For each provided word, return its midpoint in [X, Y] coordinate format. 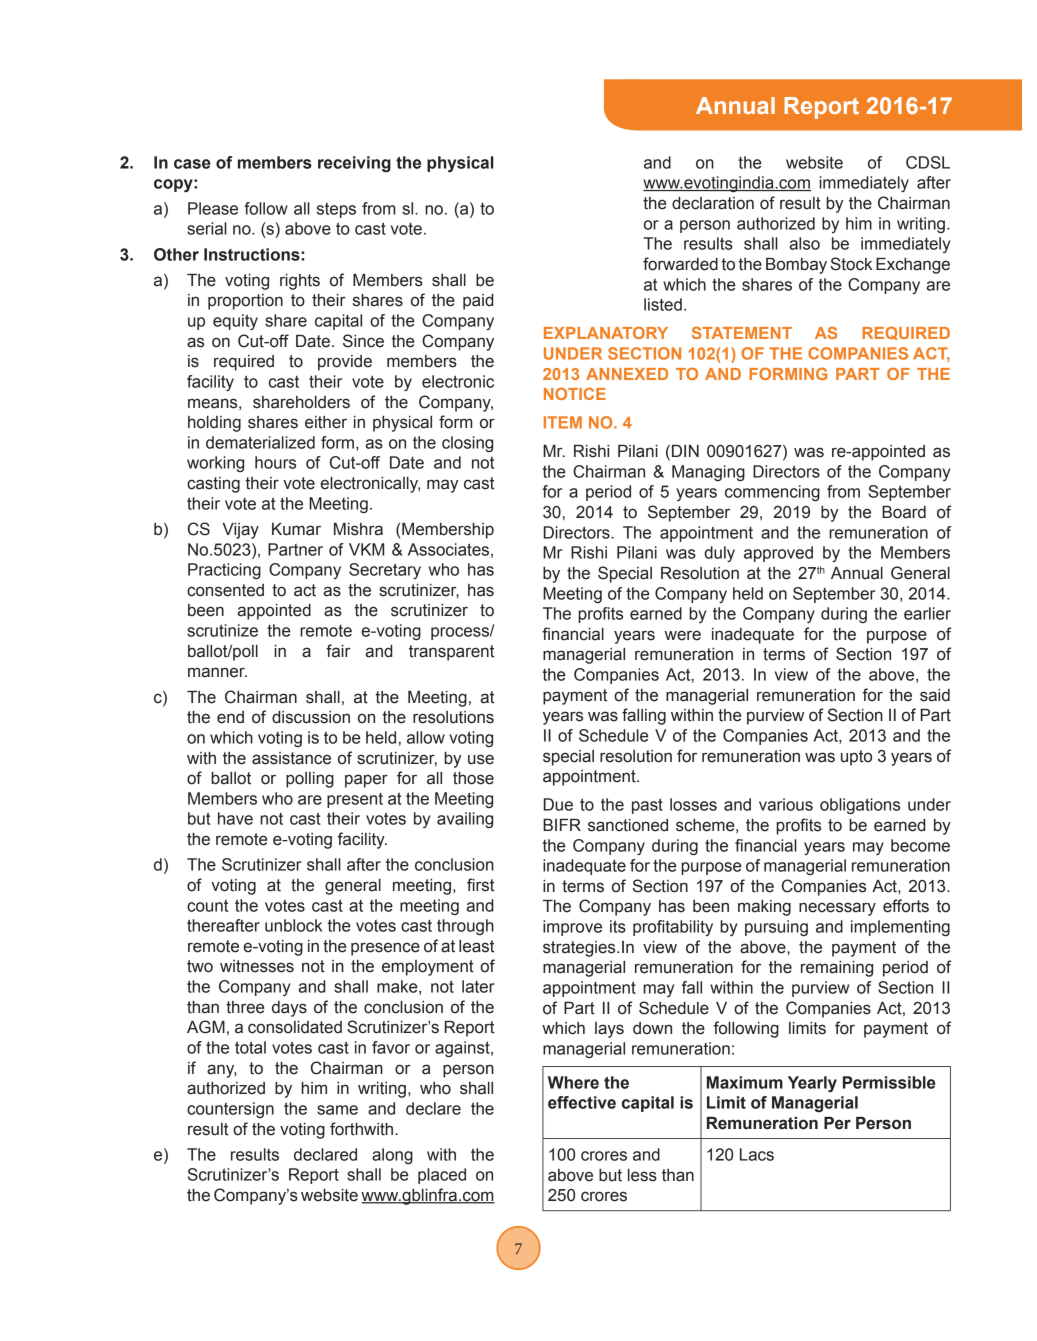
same [337, 1110]
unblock [293, 925]
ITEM [563, 422]
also [805, 243]
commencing [772, 493]
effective [582, 1102]
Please [213, 208]
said [935, 695]
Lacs [757, 1154]
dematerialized [260, 442]
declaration [713, 203]
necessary [837, 909]
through [465, 927]
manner [217, 672]
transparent [451, 653]
